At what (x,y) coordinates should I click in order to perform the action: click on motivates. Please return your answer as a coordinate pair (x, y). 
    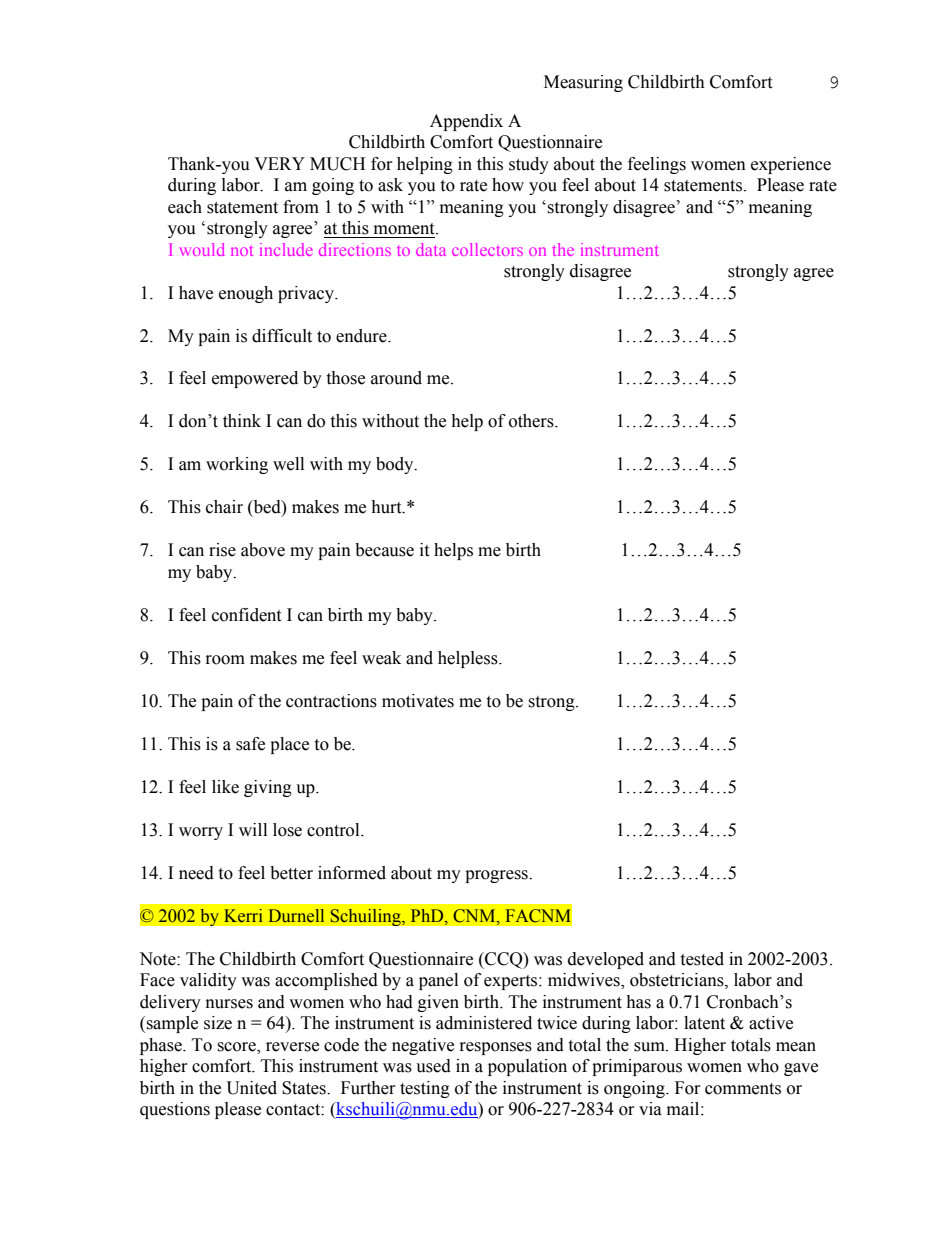
    Looking at the image, I should click on (418, 701).
